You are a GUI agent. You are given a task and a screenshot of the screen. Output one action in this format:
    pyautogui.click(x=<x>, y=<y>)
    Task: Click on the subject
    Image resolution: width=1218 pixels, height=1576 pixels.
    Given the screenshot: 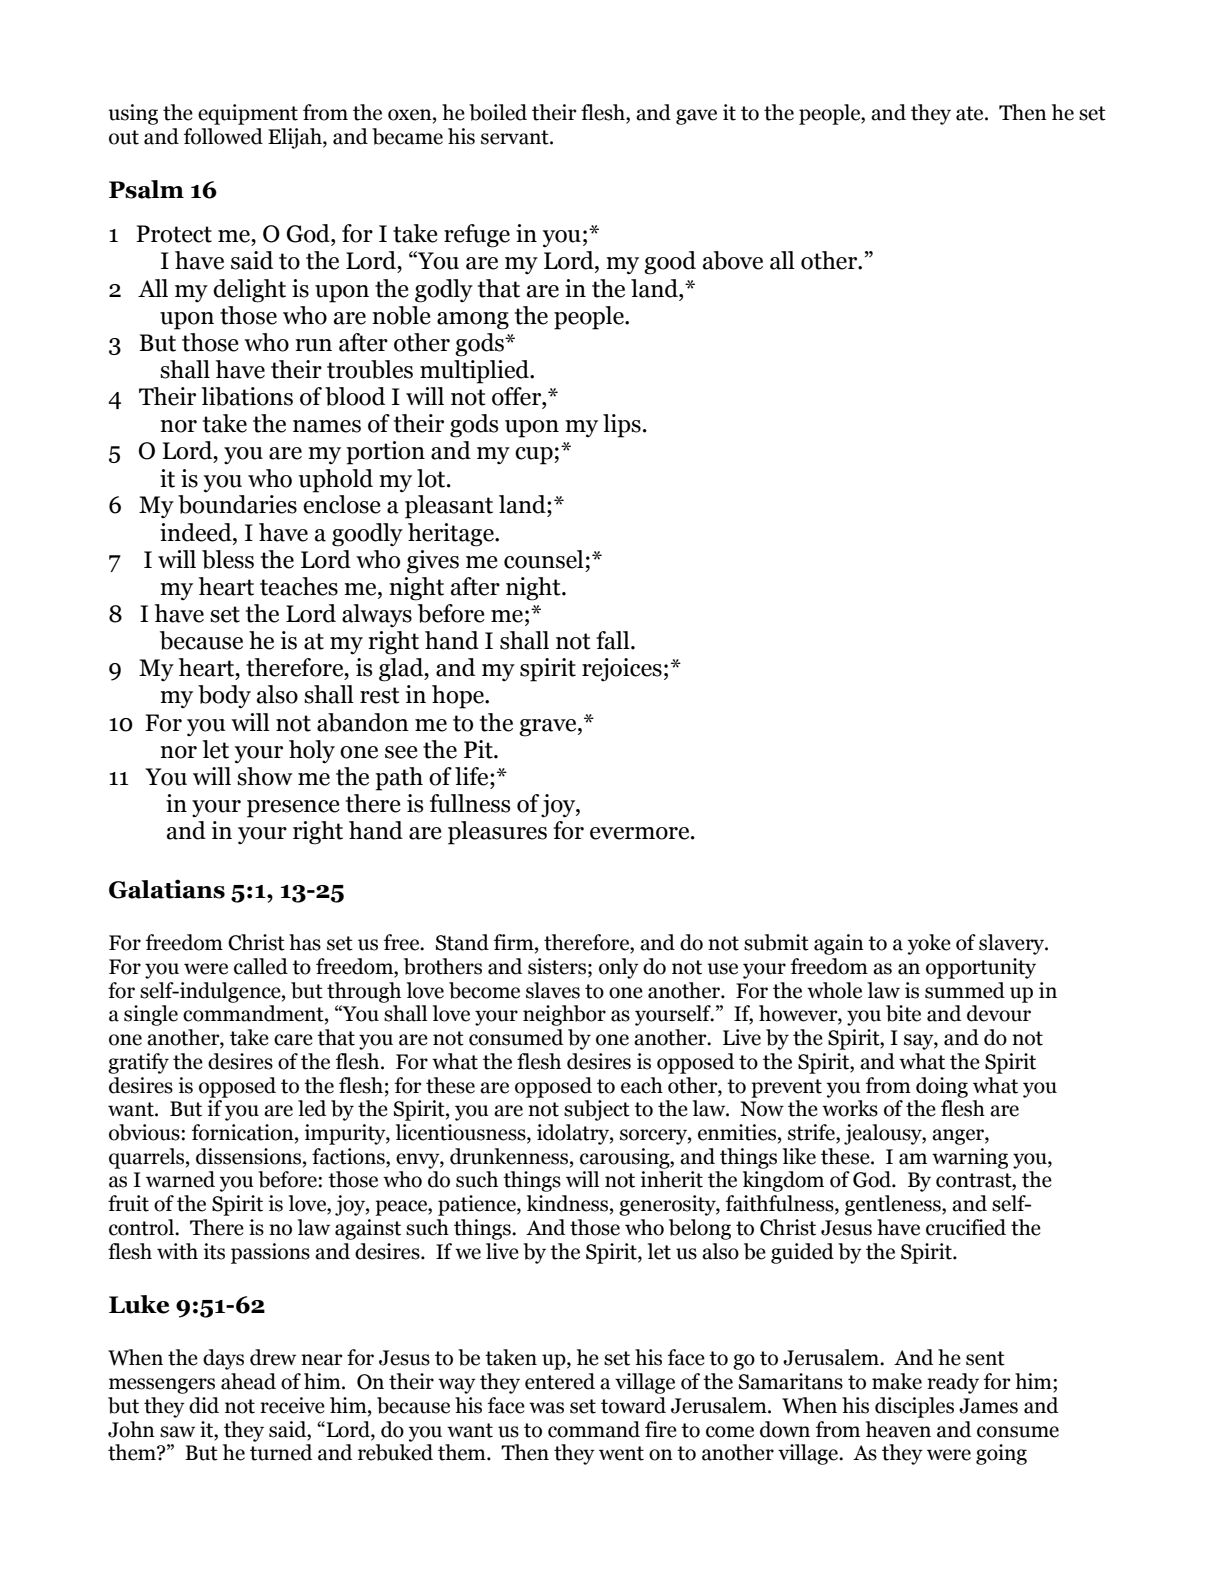 What is the action you would take?
    pyautogui.click(x=597, y=1110)
